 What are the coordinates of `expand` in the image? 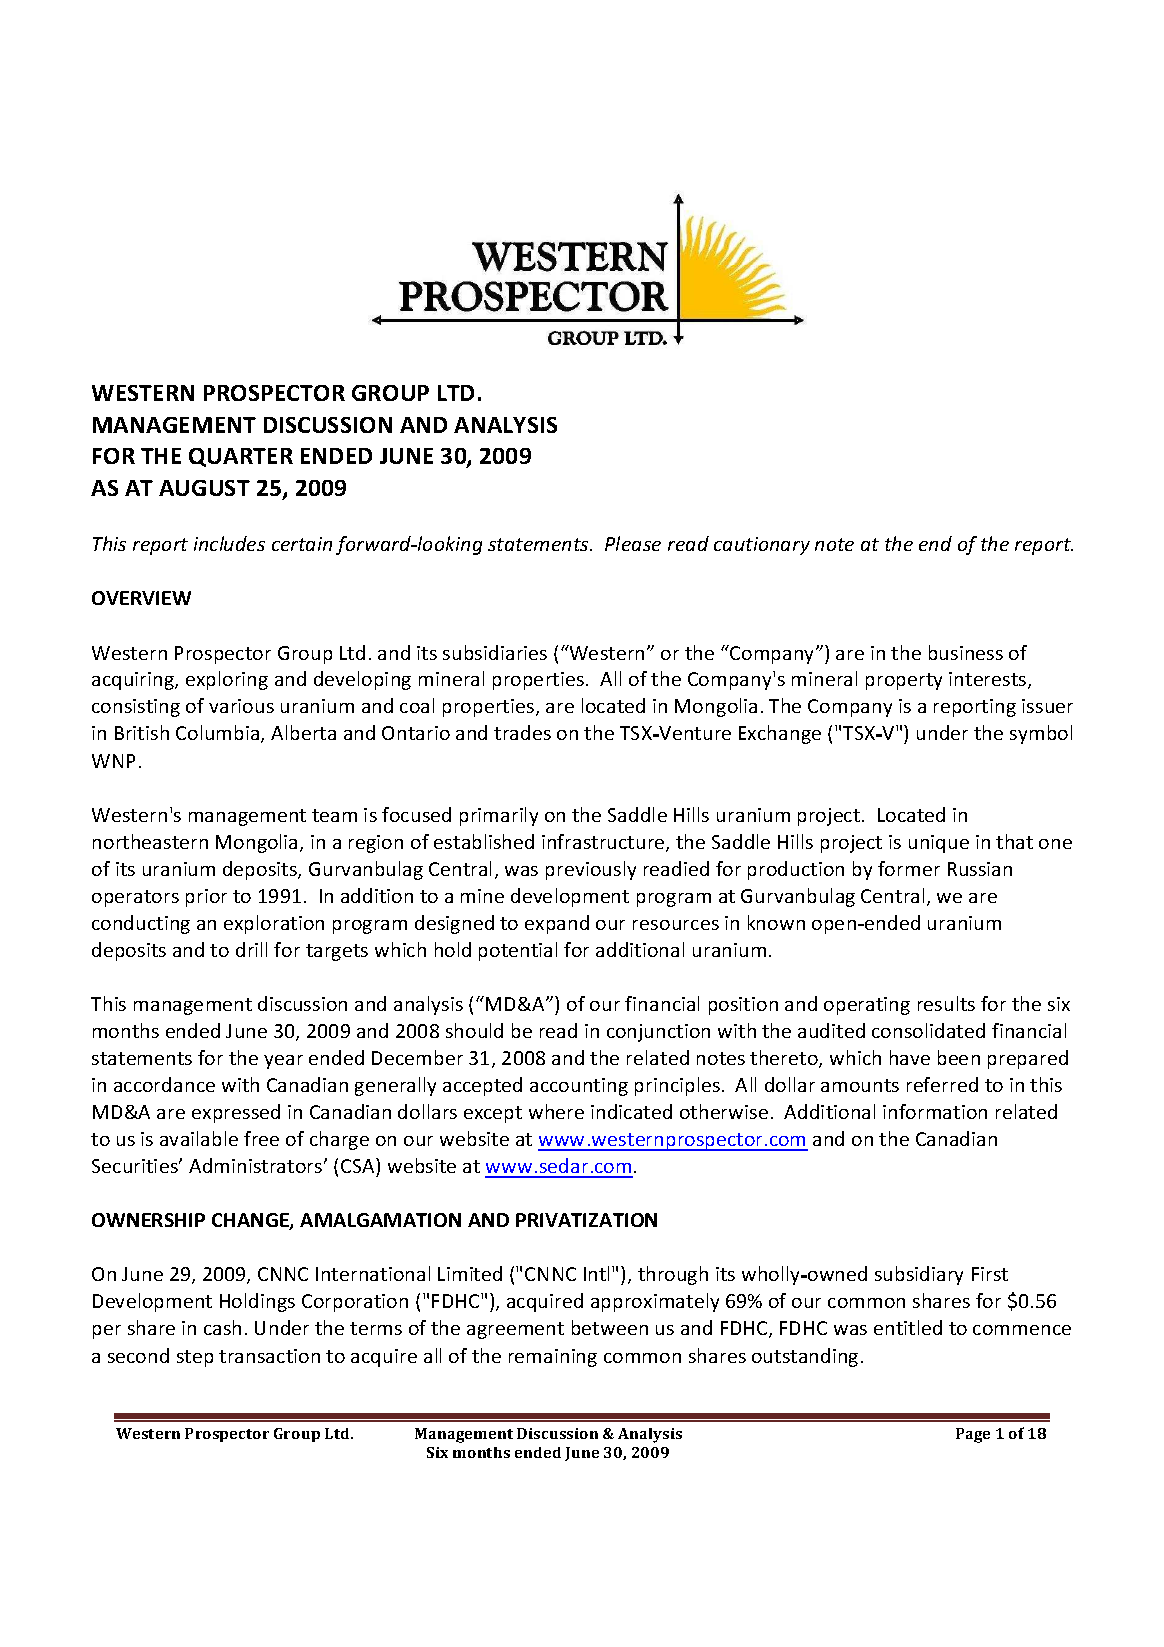 It's located at (557, 924).
